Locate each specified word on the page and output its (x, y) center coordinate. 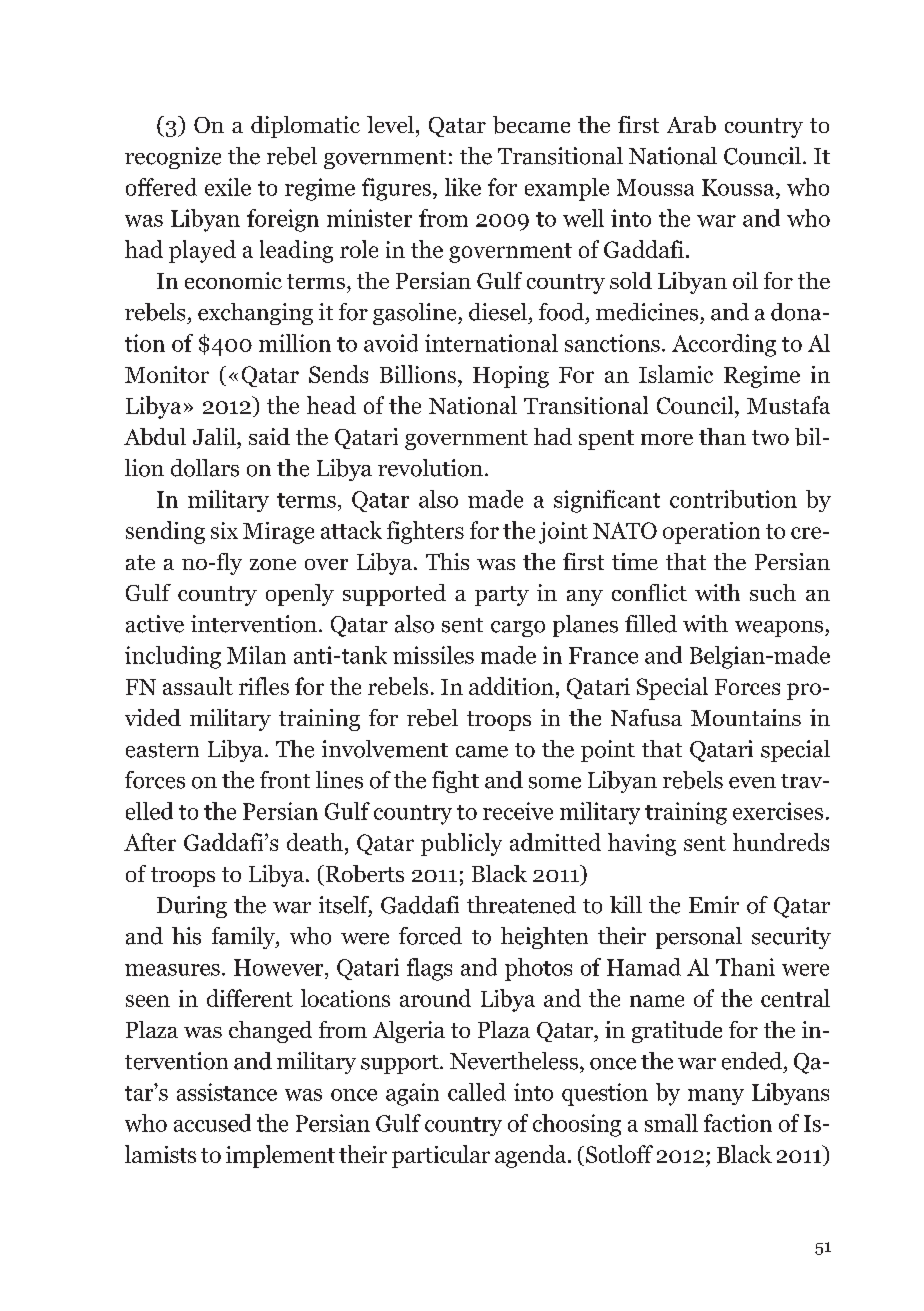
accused (212, 1123)
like (463, 187)
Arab (691, 124)
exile (228, 187)
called (477, 1092)
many (716, 1097)
